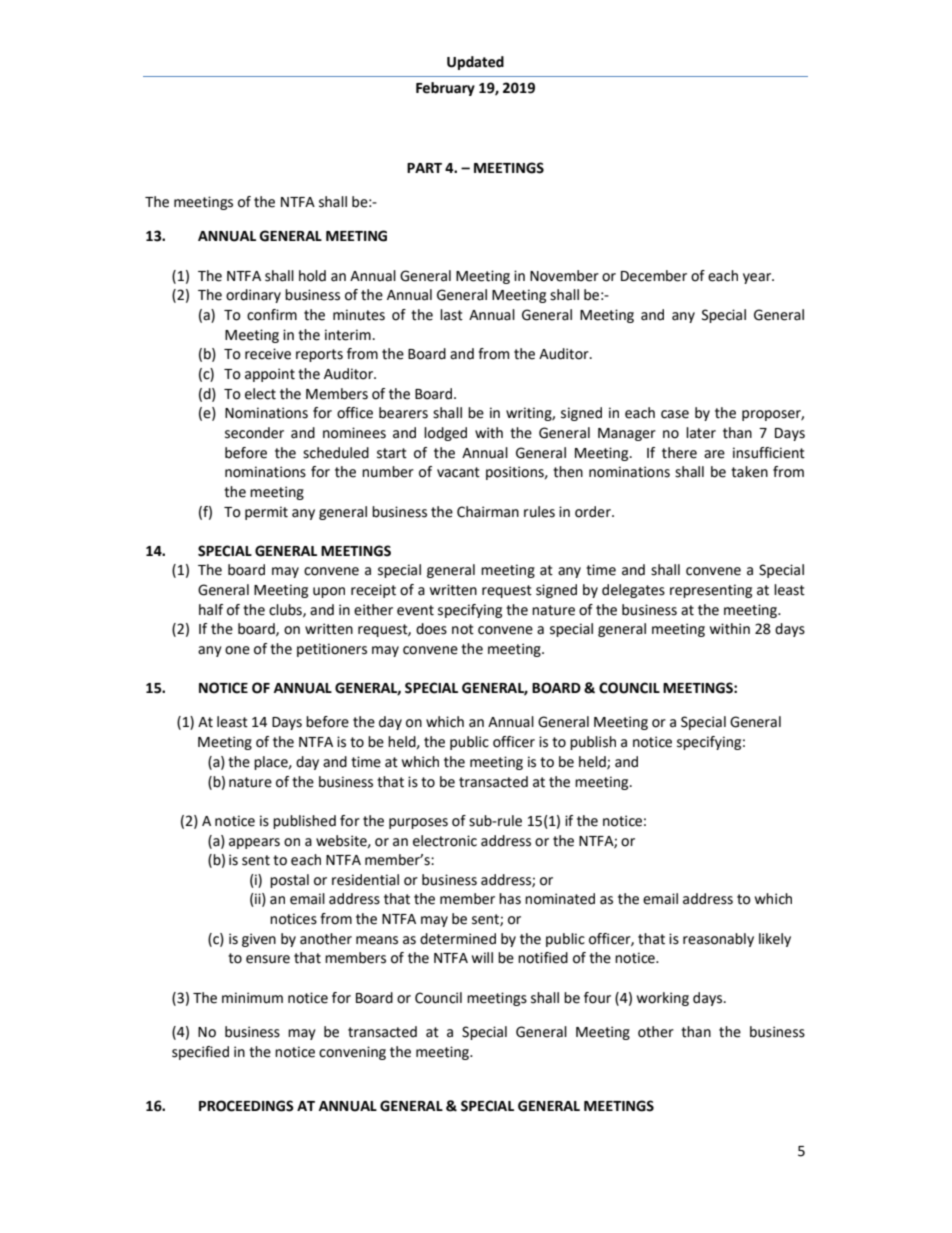  Describe the element at coordinates (718, 940) in the document. I see `reasonably` at that location.
